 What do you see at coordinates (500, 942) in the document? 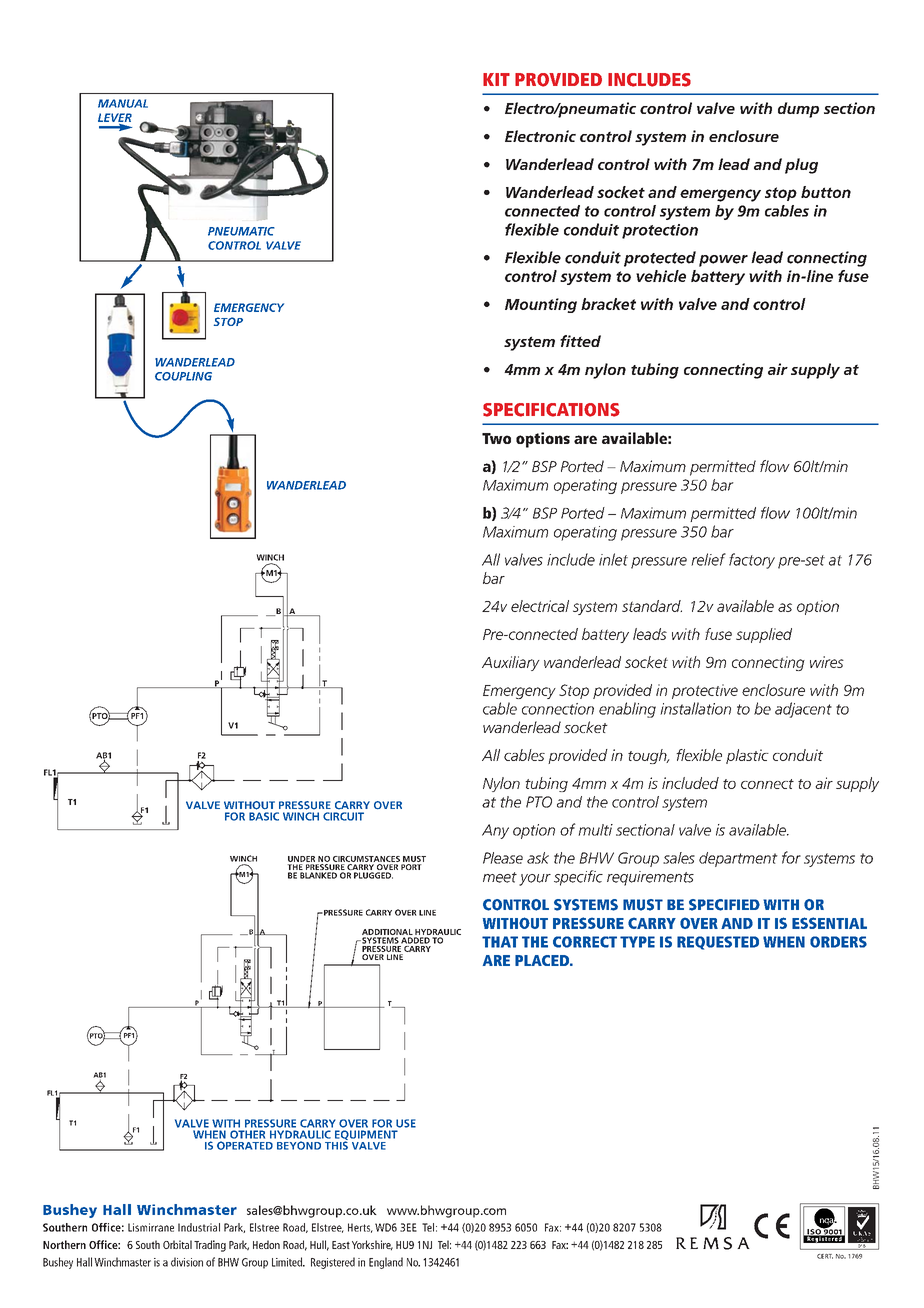
I see `THAT` at bounding box center [500, 942].
